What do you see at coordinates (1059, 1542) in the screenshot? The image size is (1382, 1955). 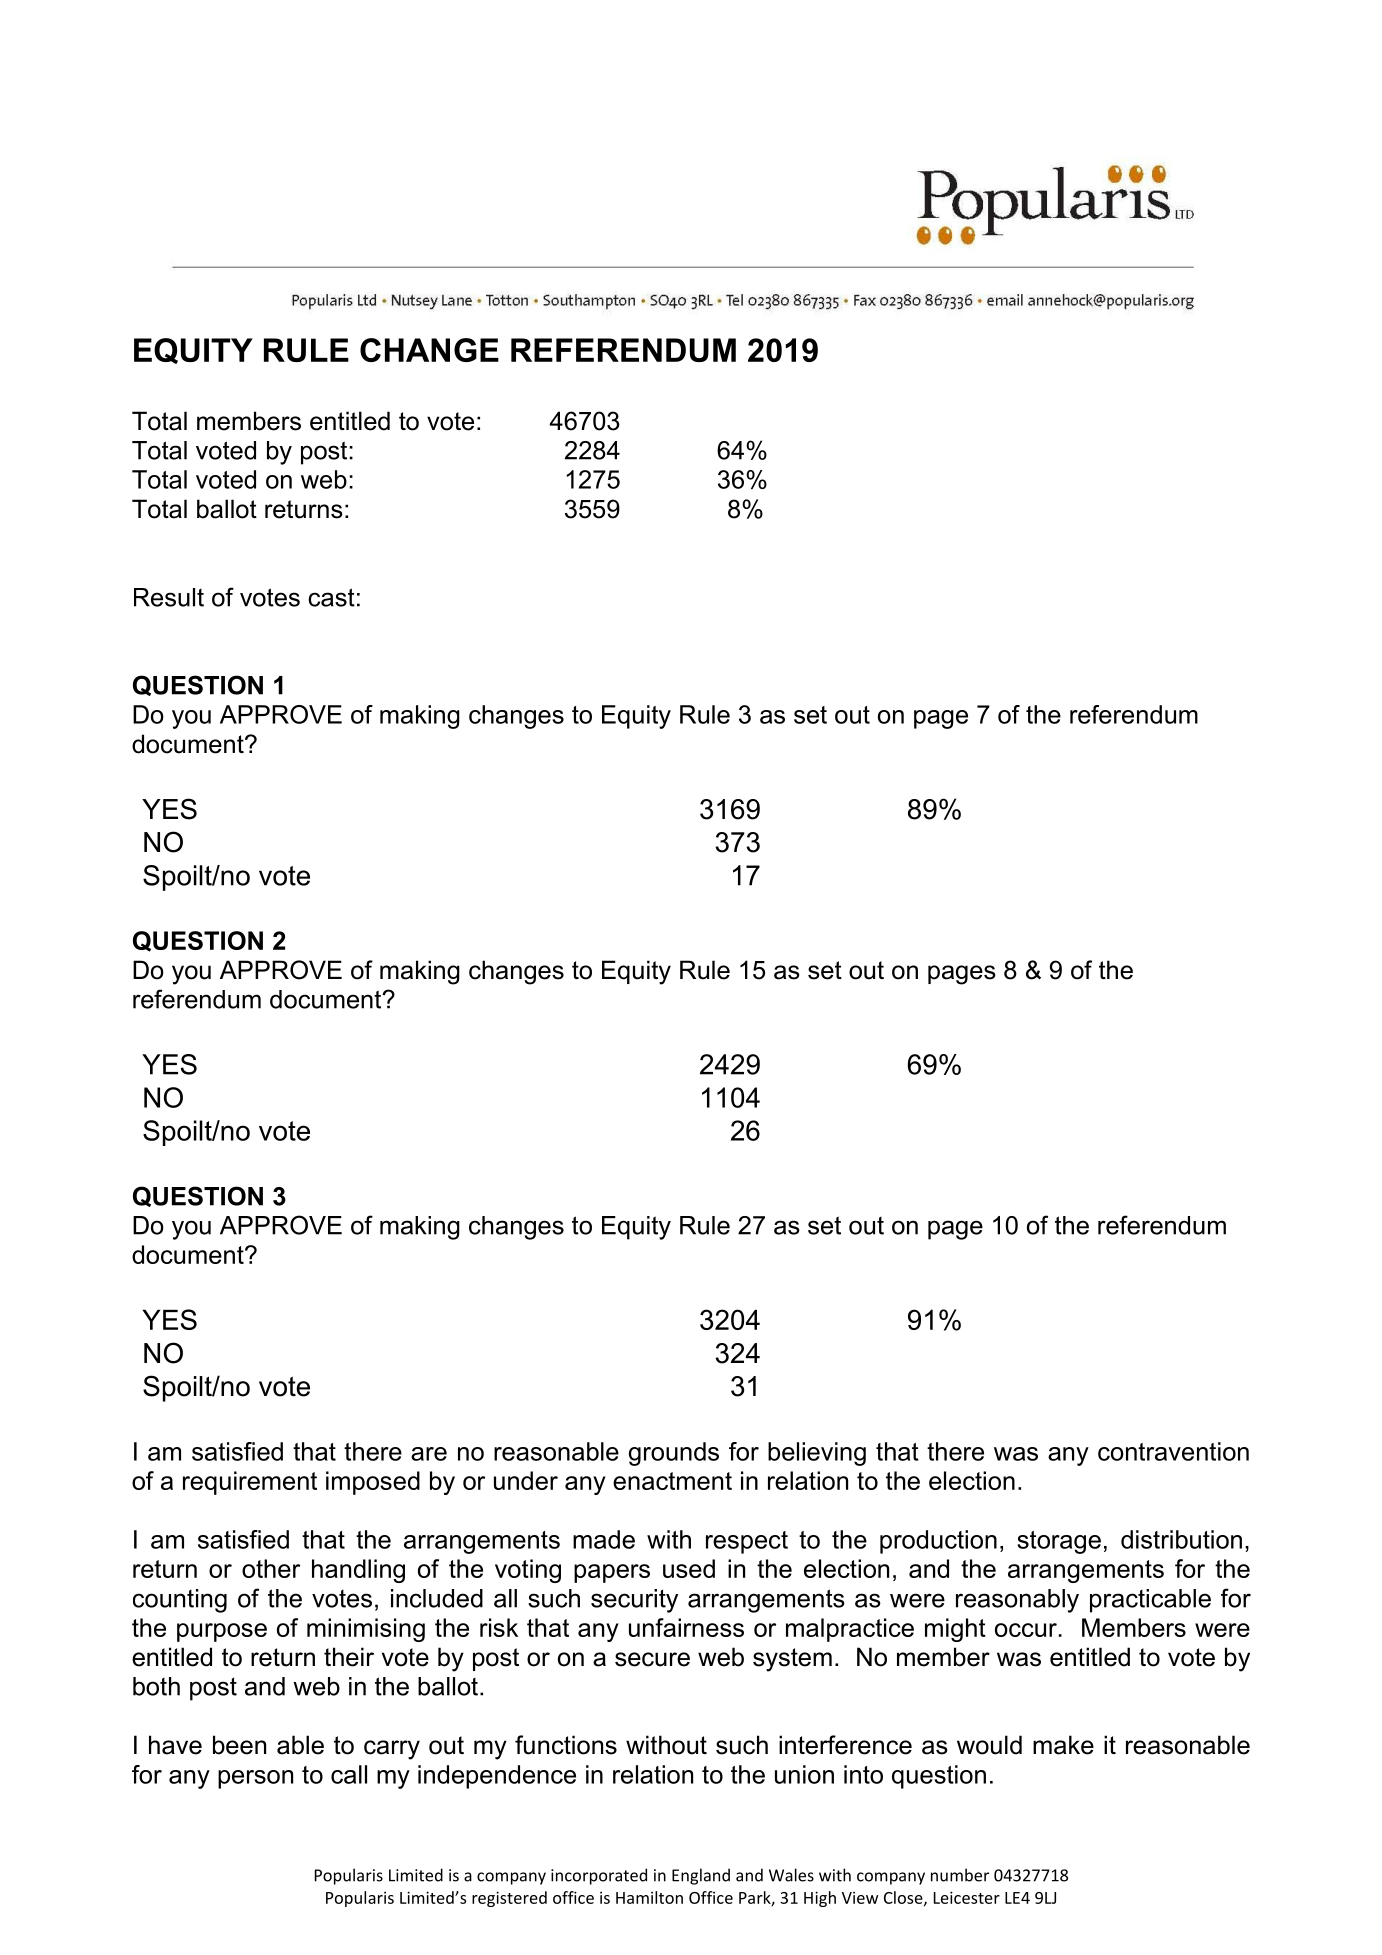 I see `storage` at bounding box center [1059, 1542].
